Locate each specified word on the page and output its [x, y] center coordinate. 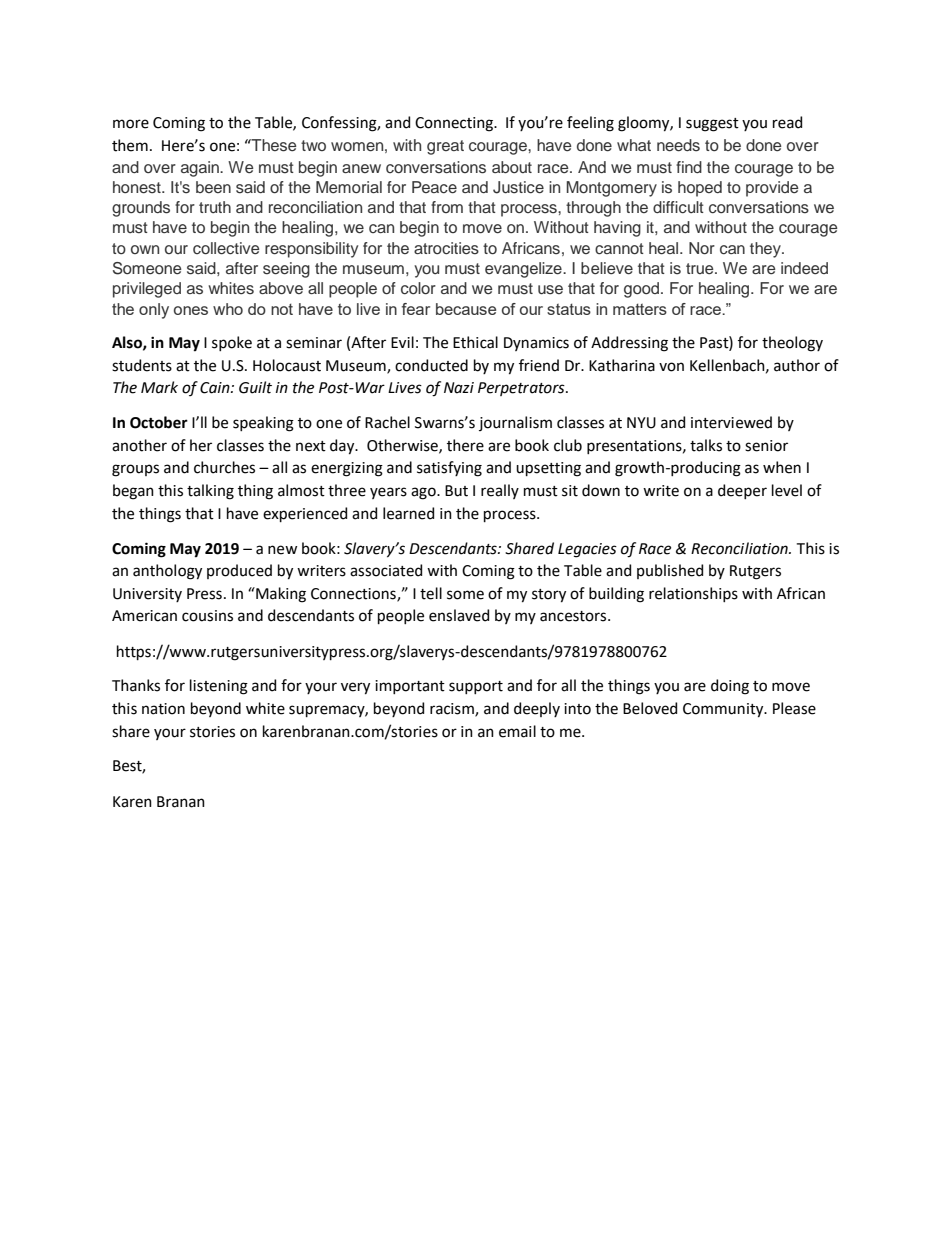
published [670, 571]
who [228, 309]
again [201, 169]
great [445, 147]
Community [724, 710]
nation [163, 709]
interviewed [731, 422]
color [418, 288]
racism [453, 709]
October [159, 422]
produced [239, 571]
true [701, 268]
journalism [515, 423]
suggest [712, 125]
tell [431, 593]
